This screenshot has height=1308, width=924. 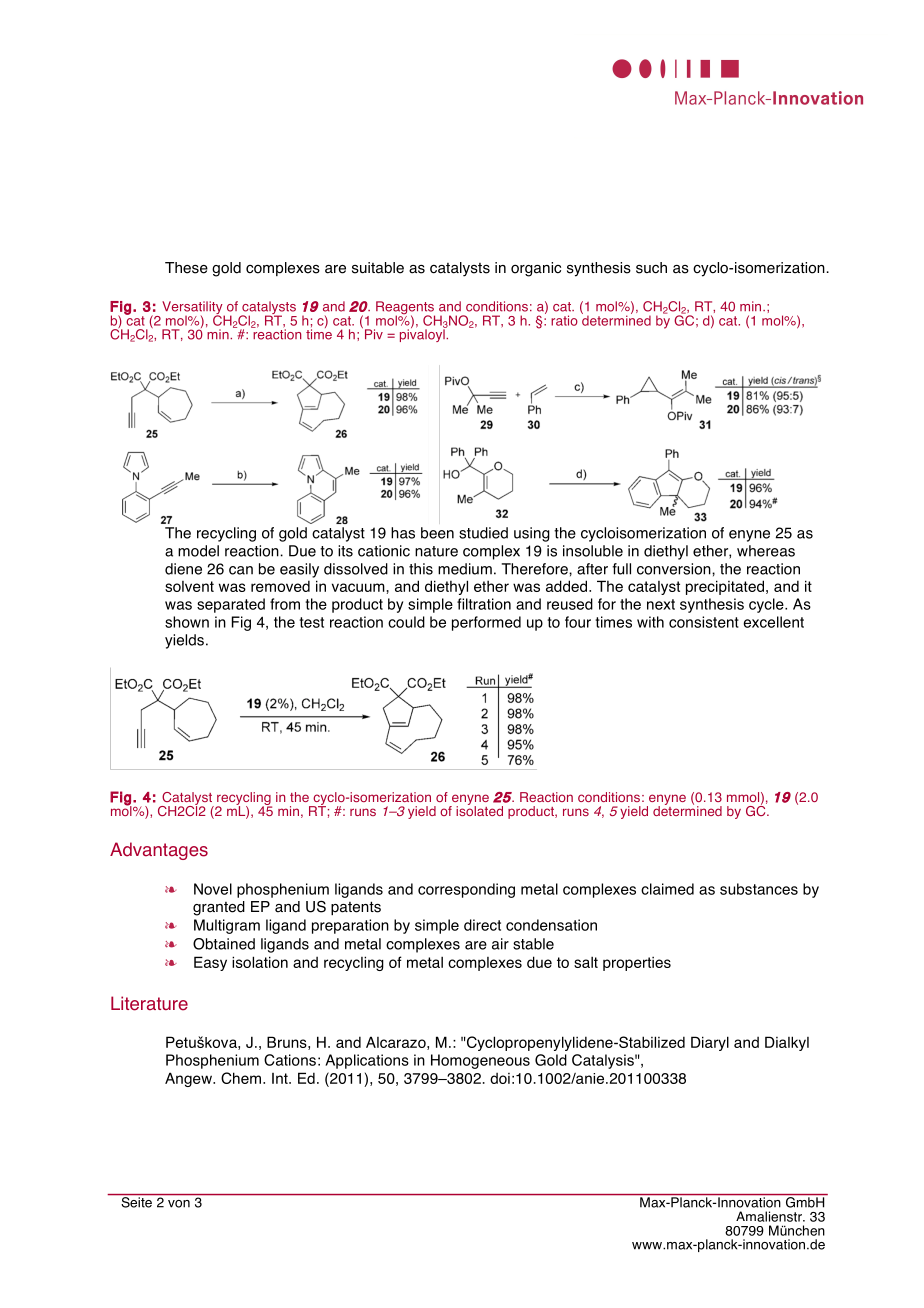 What do you see at coordinates (405, 309) in the screenshot?
I see `Reagents` at bounding box center [405, 309].
